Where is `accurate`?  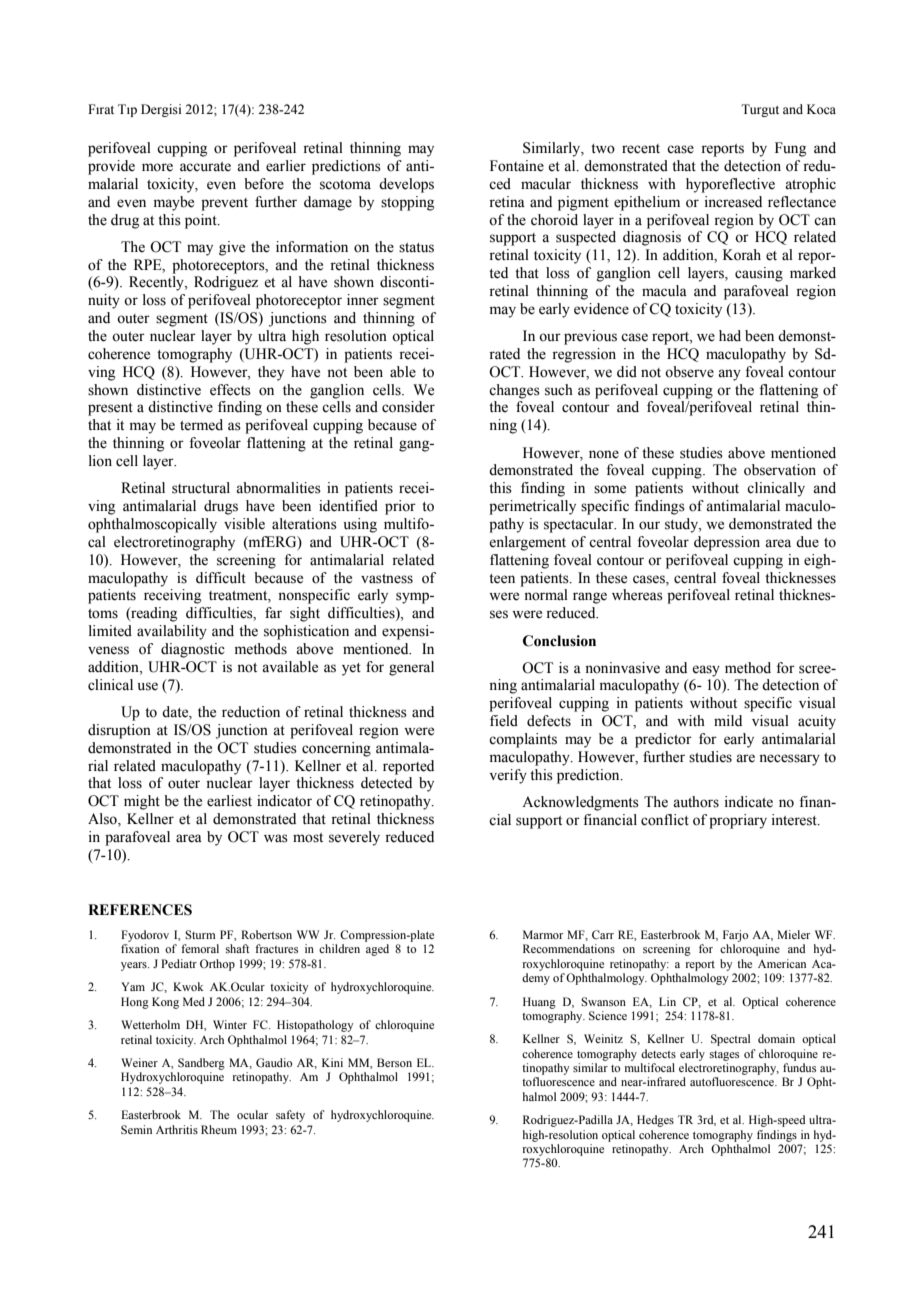
accurate is located at coordinates (205, 167).
